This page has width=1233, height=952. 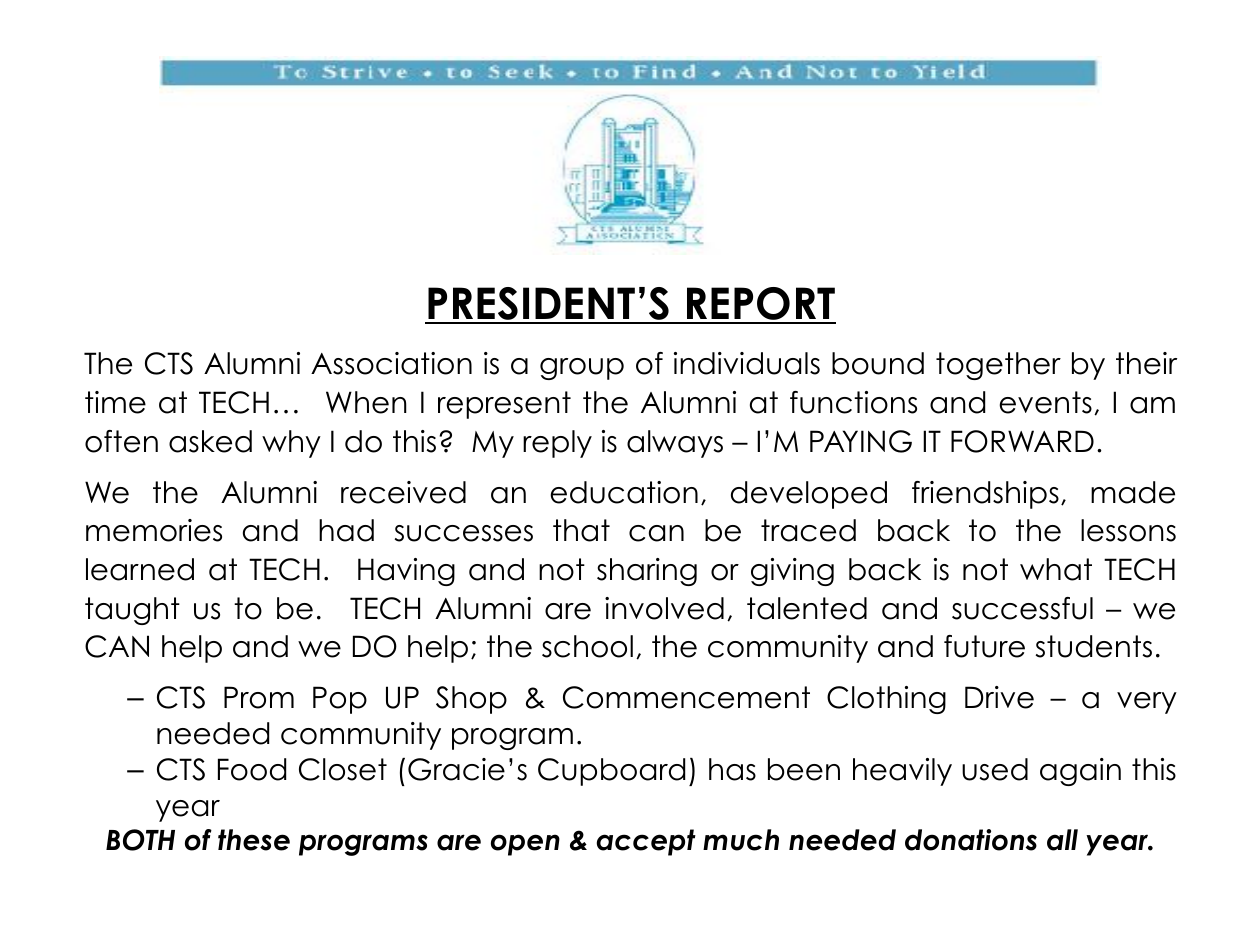 I want to click on REPORT, so click(x=760, y=305).
